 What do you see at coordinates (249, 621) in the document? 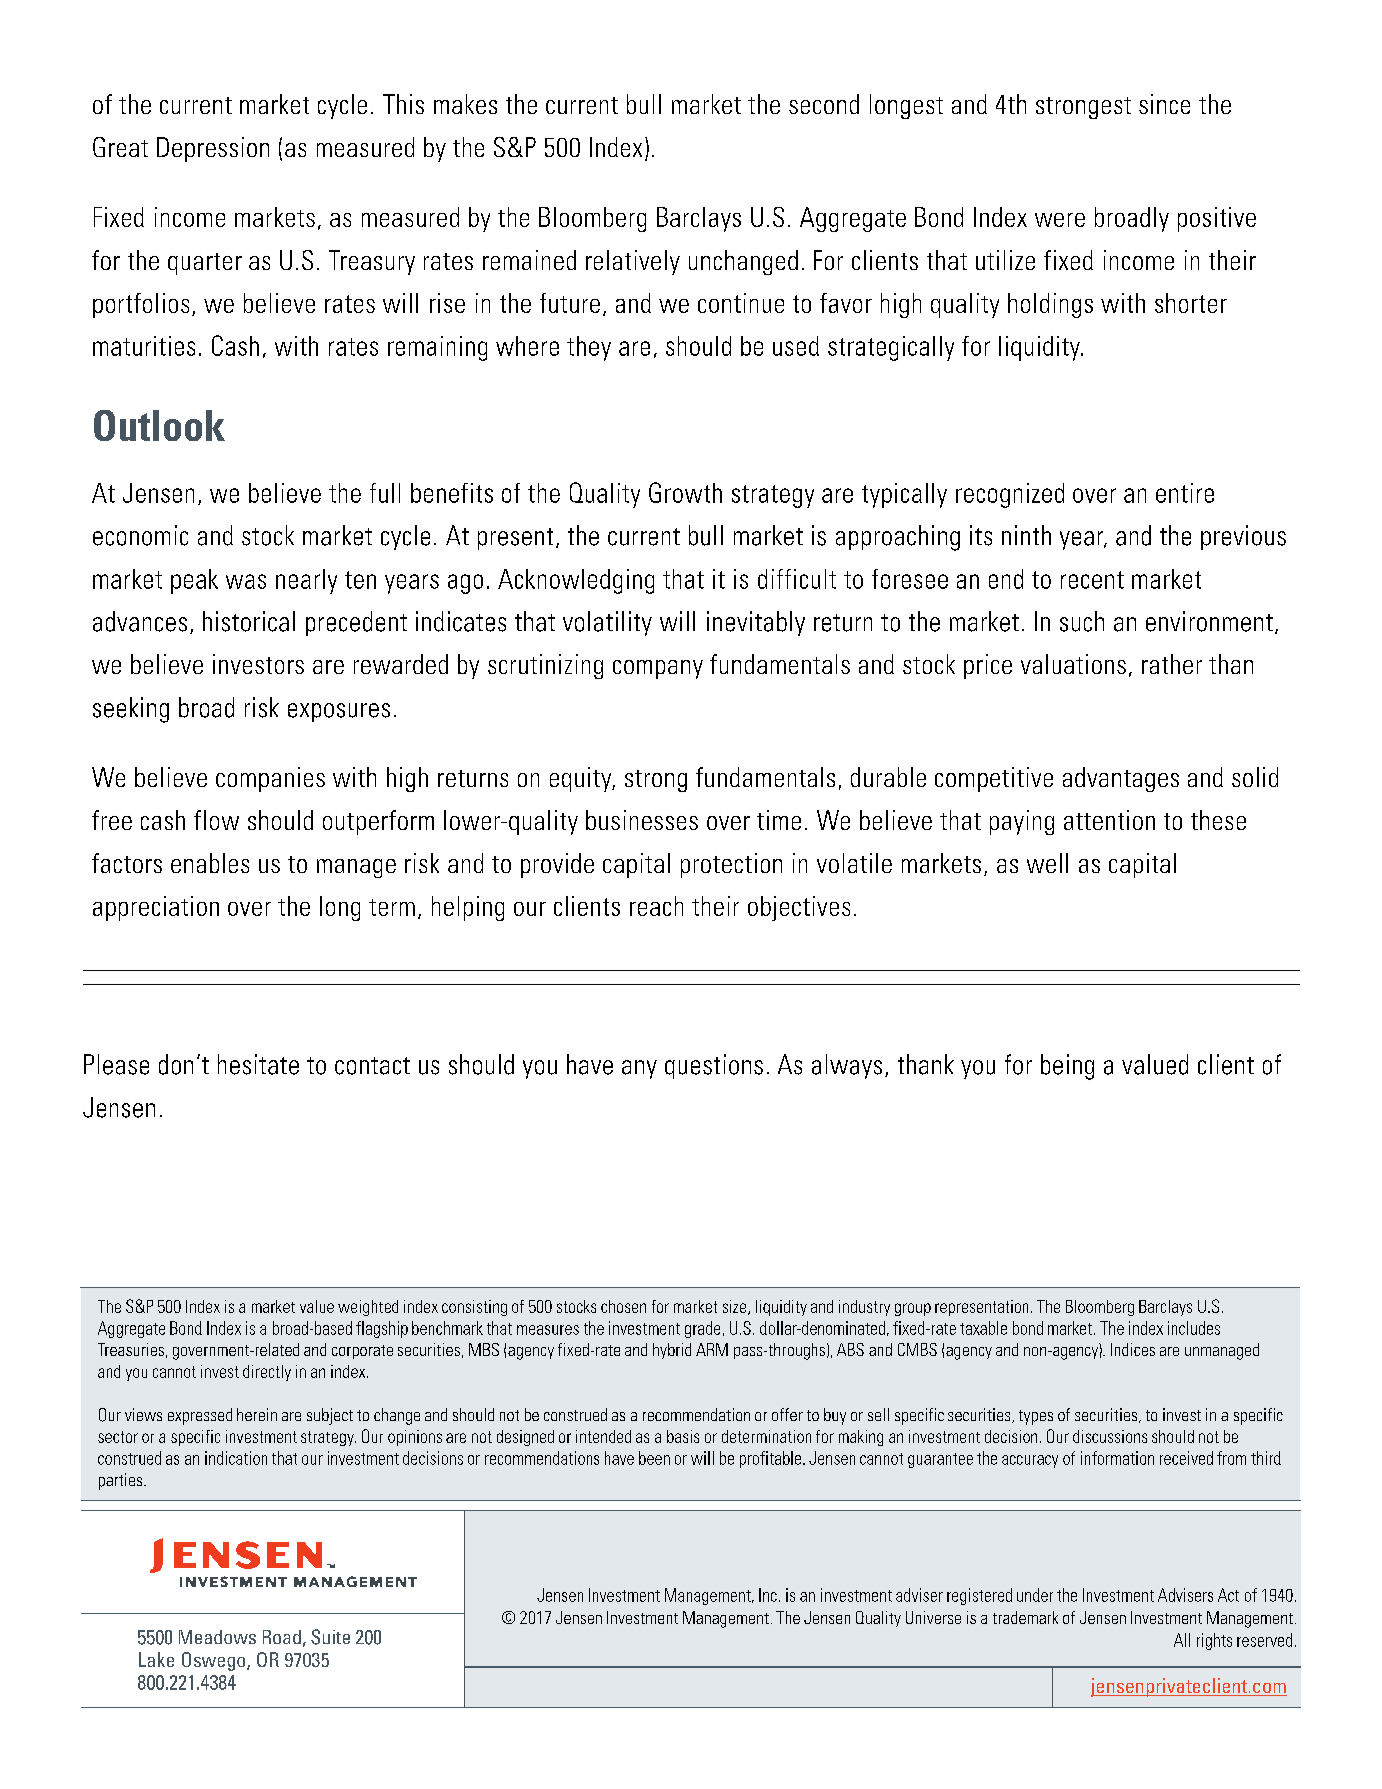
I see `historical` at bounding box center [249, 621].
